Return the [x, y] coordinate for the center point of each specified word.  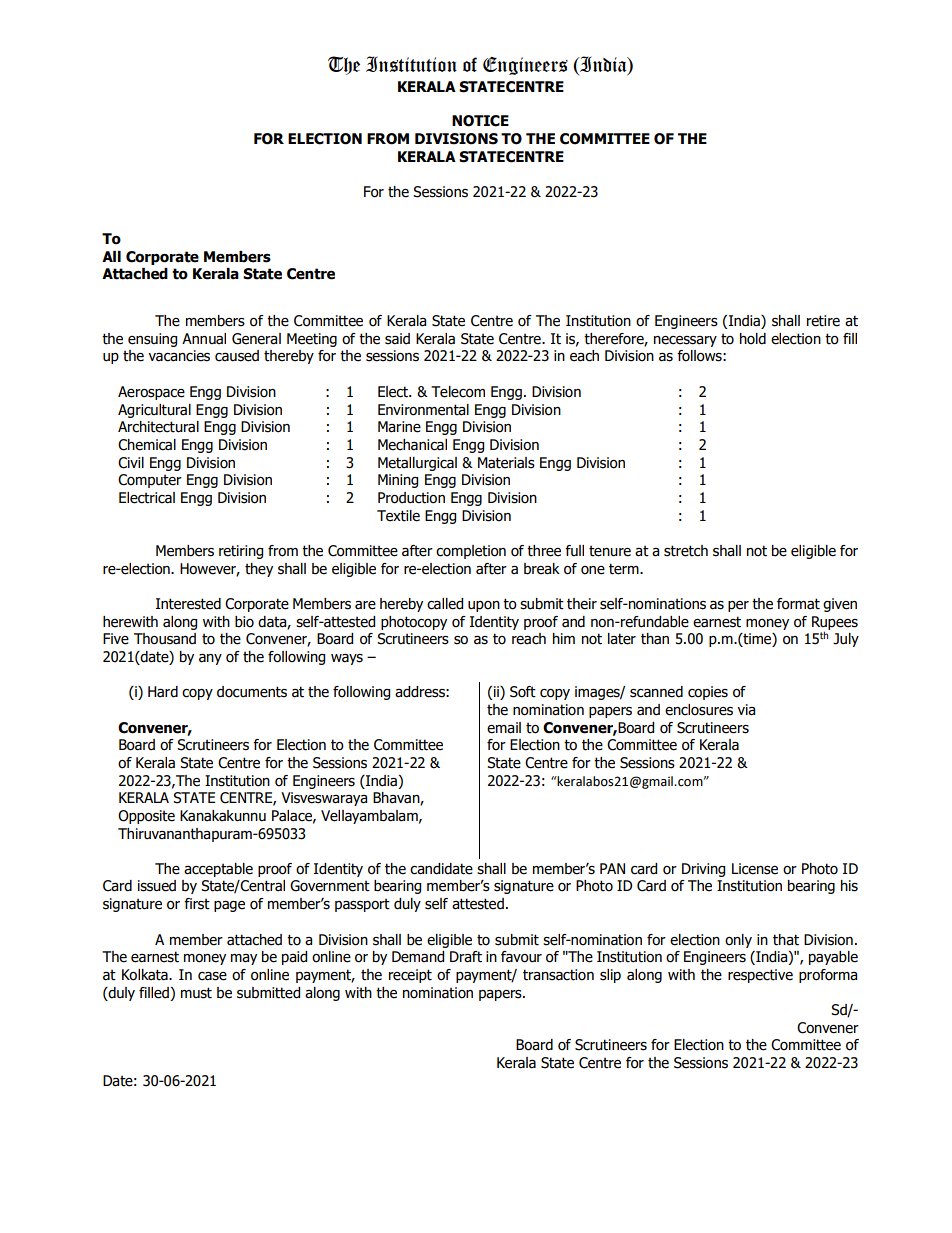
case [212, 976]
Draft [466, 957]
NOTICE [480, 121]
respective [760, 976]
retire [823, 321]
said [397, 339]
